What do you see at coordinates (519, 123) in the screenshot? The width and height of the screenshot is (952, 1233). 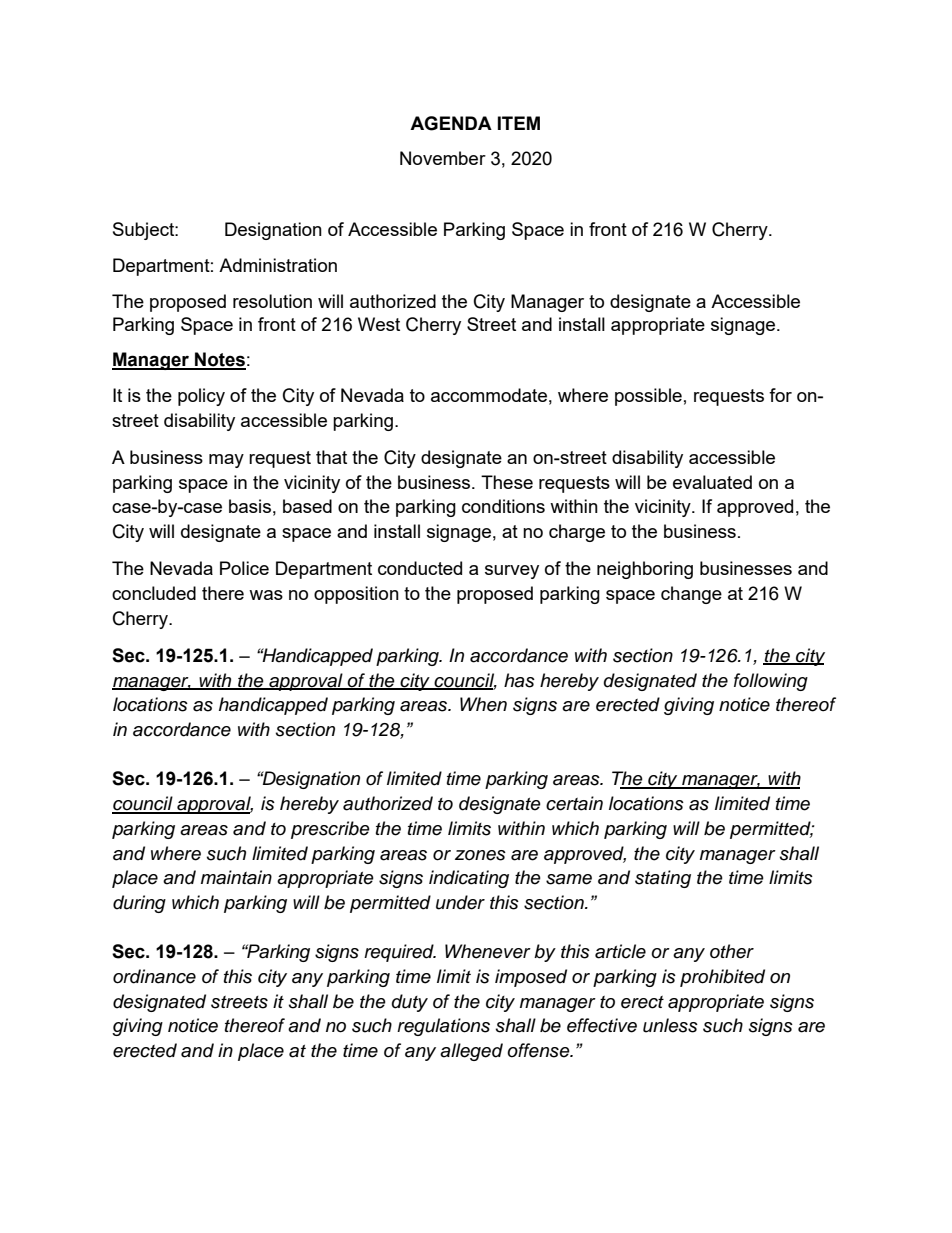 I see `ITEM` at bounding box center [519, 123].
